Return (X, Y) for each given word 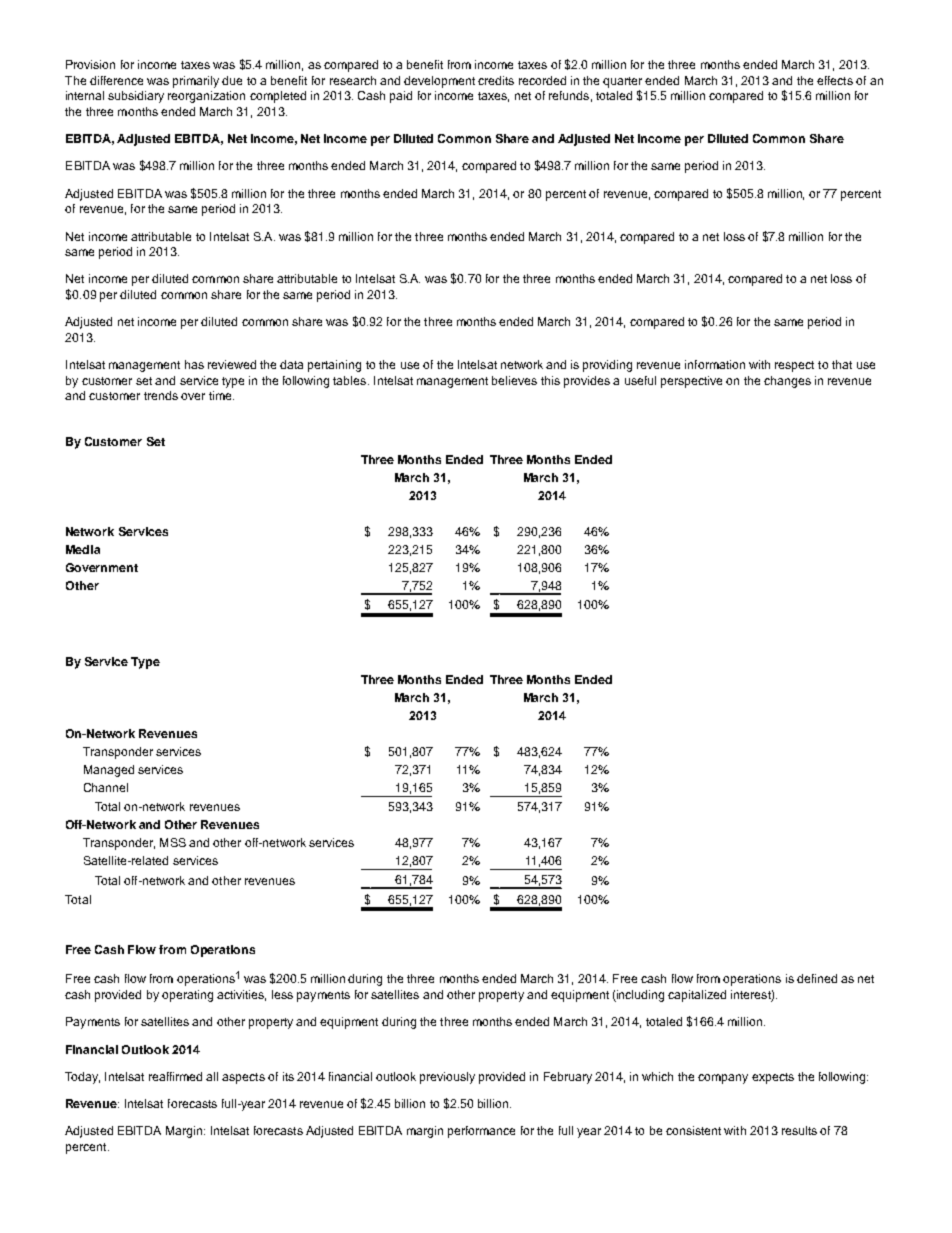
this (550, 380)
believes (514, 380)
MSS (173, 842)
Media (83, 549)
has (194, 364)
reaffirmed (175, 1076)
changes (787, 382)
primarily (196, 82)
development (439, 82)
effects (835, 80)
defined (817, 978)
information (715, 364)
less (282, 994)
